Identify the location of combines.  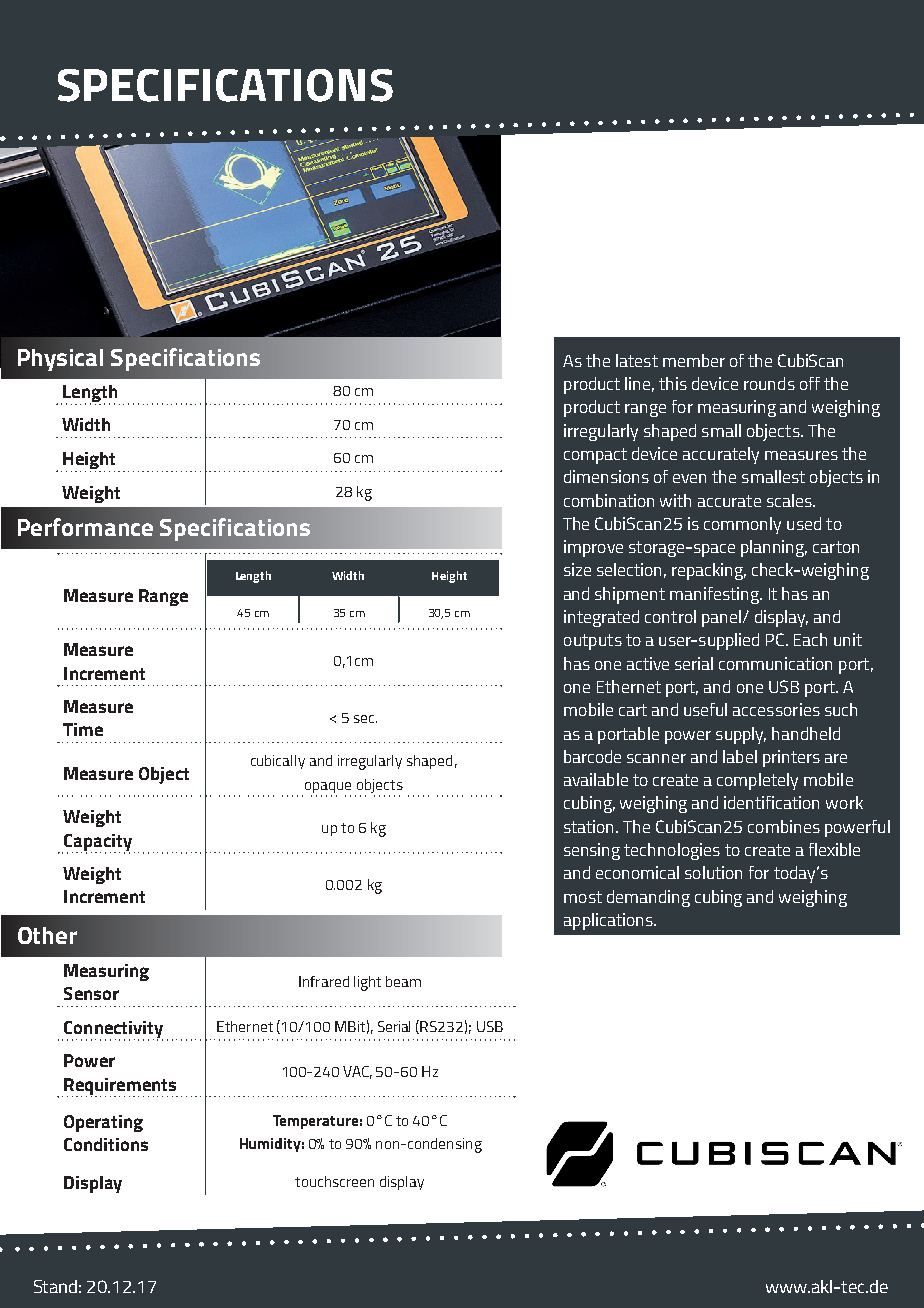
(784, 826).
